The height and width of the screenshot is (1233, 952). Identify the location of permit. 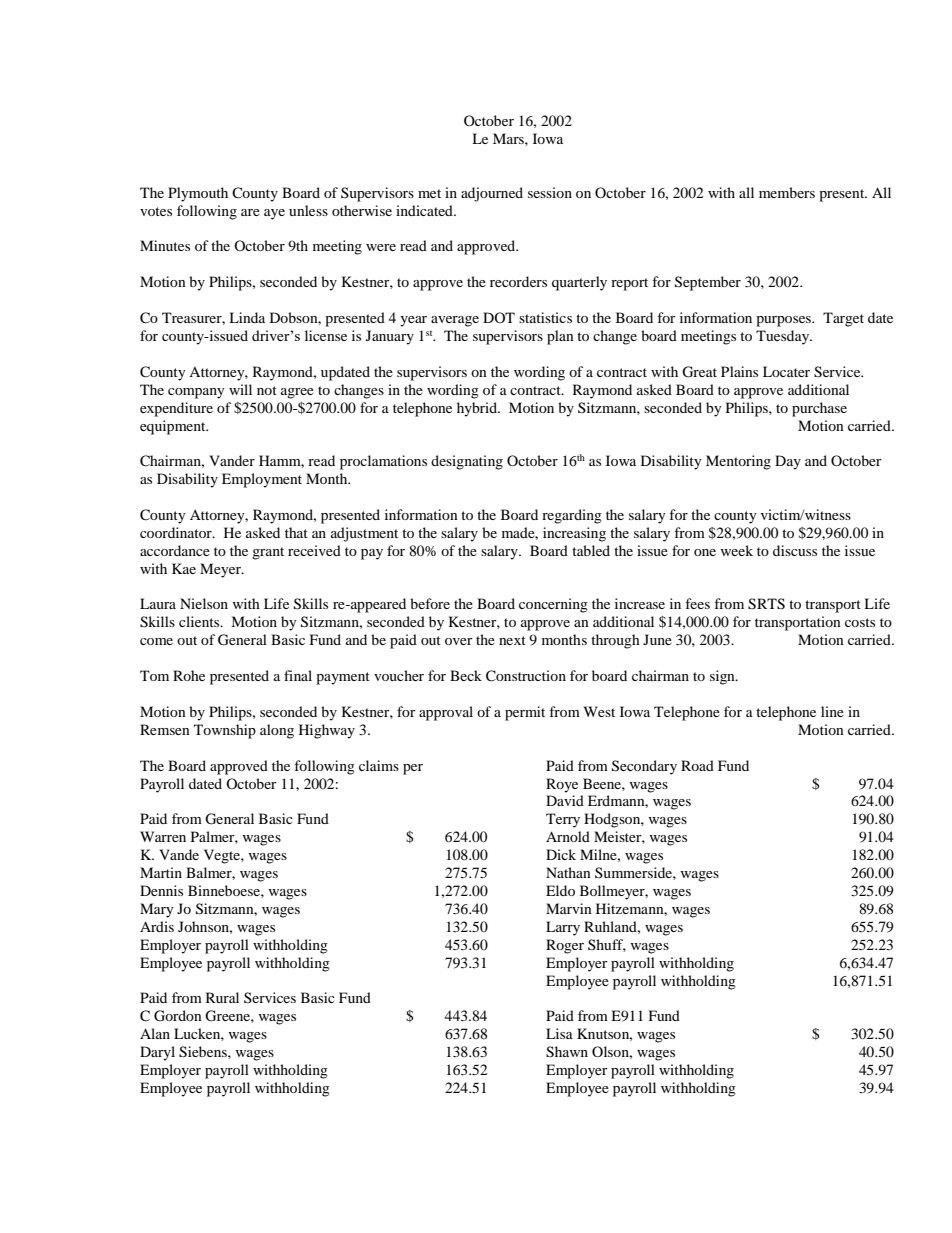
(525, 713).
